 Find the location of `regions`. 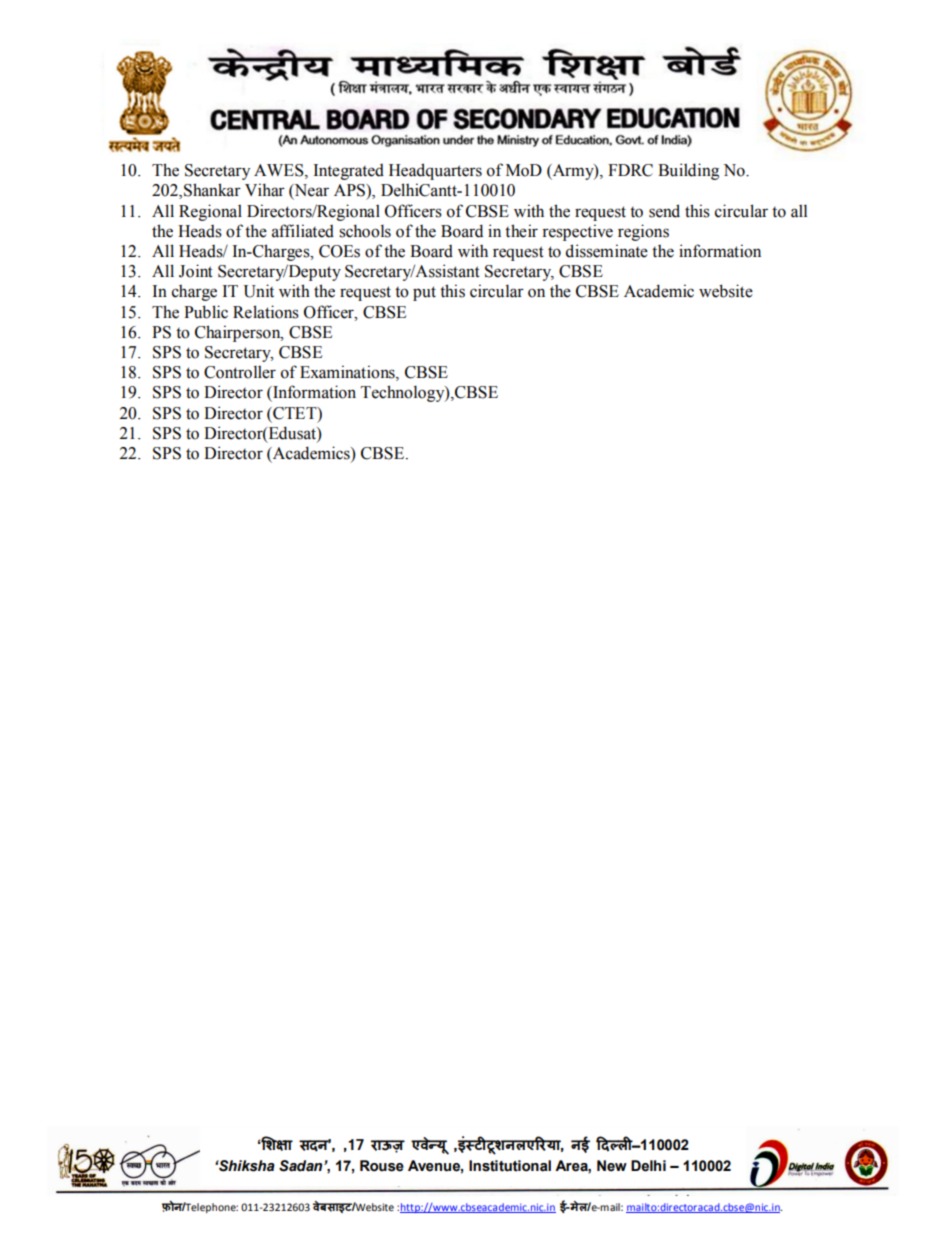

regions is located at coordinates (643, 232).
